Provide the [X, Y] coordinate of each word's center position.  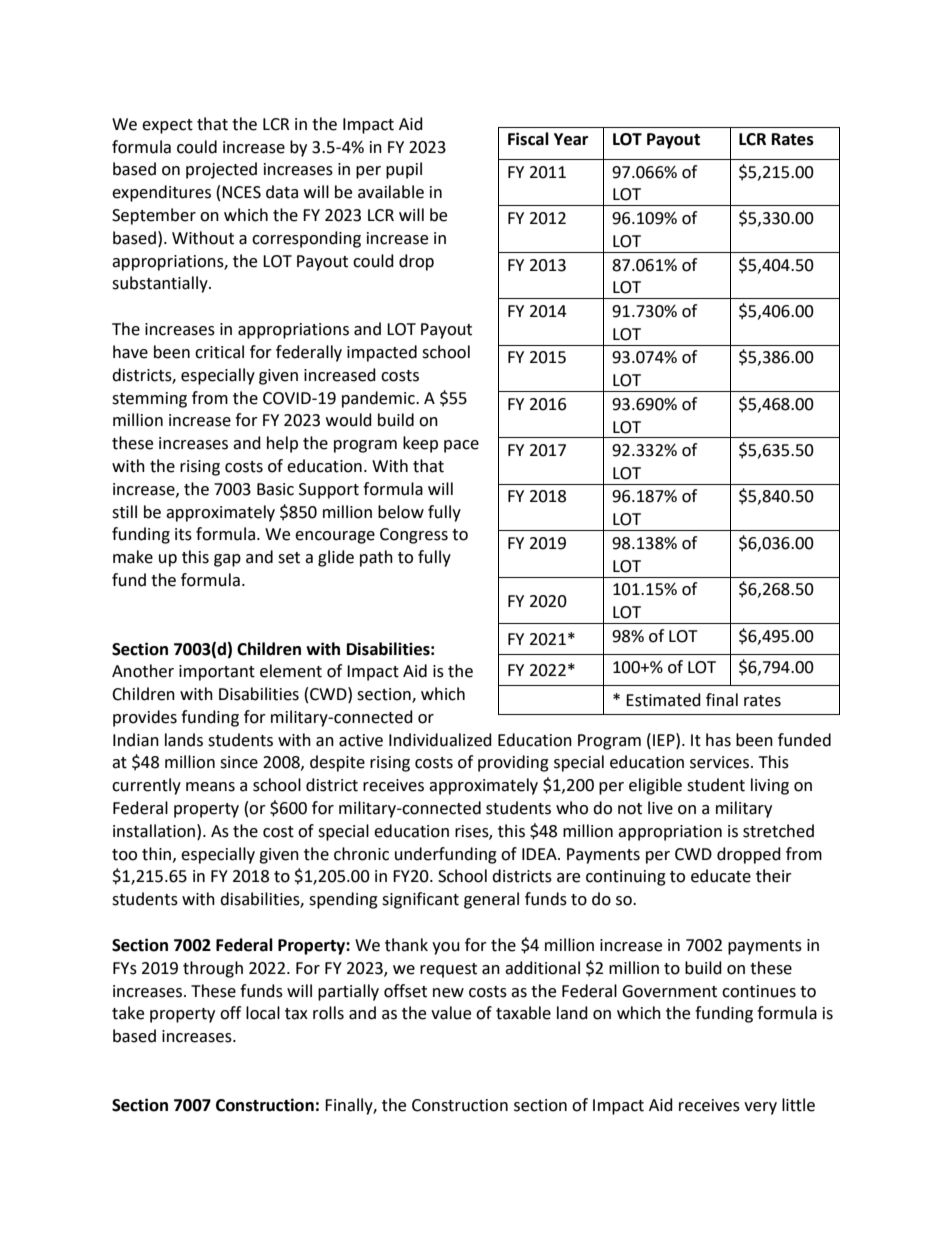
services [721, 762]
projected [221, 170]
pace [461, 446]
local [263, 1013]
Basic [275, 489]
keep [420, 444]
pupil [404, 170]
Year [571, 139]
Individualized [440, 740]
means [210, 787]
